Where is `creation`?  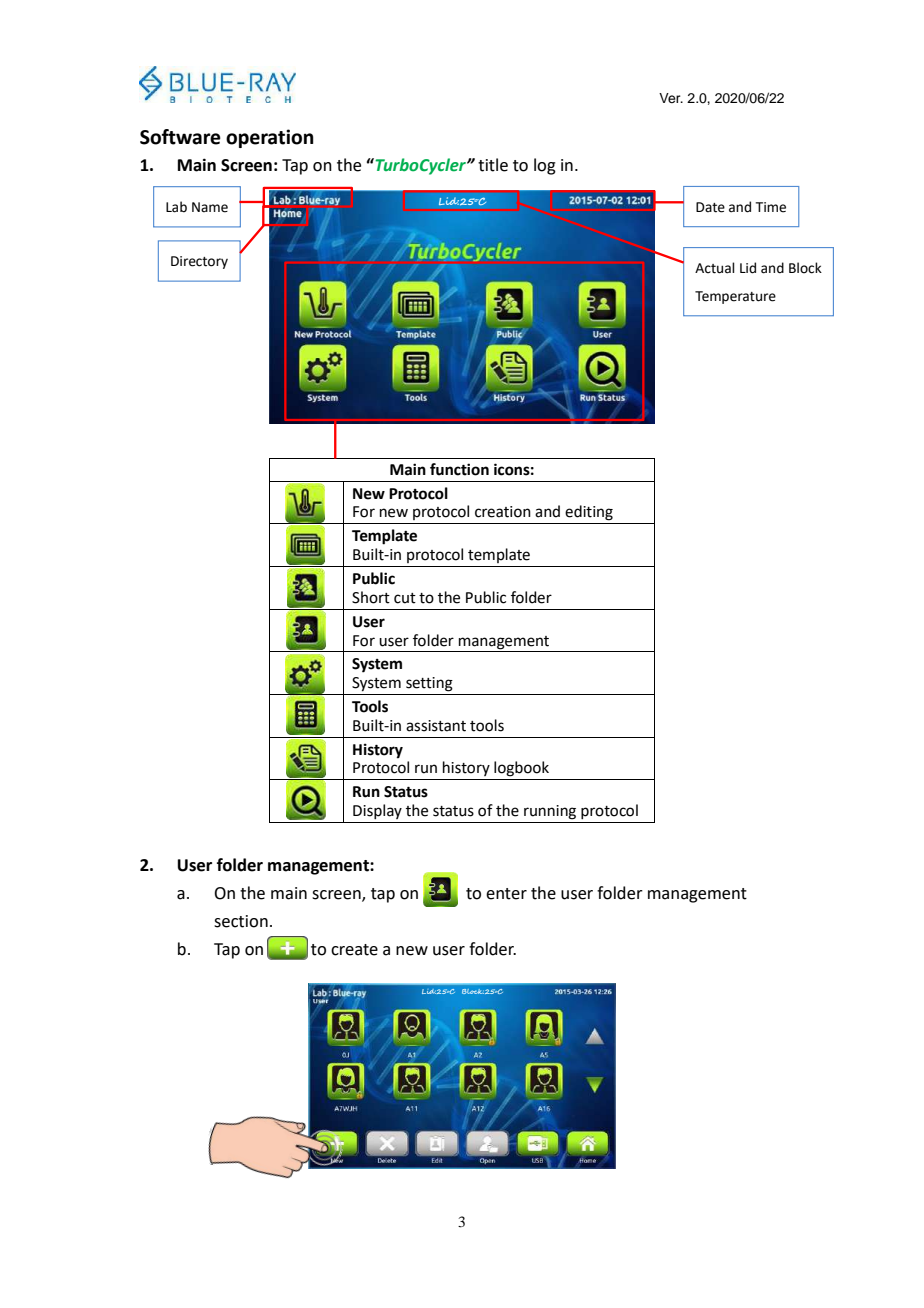
creation is located at coordinates (503, 512).
